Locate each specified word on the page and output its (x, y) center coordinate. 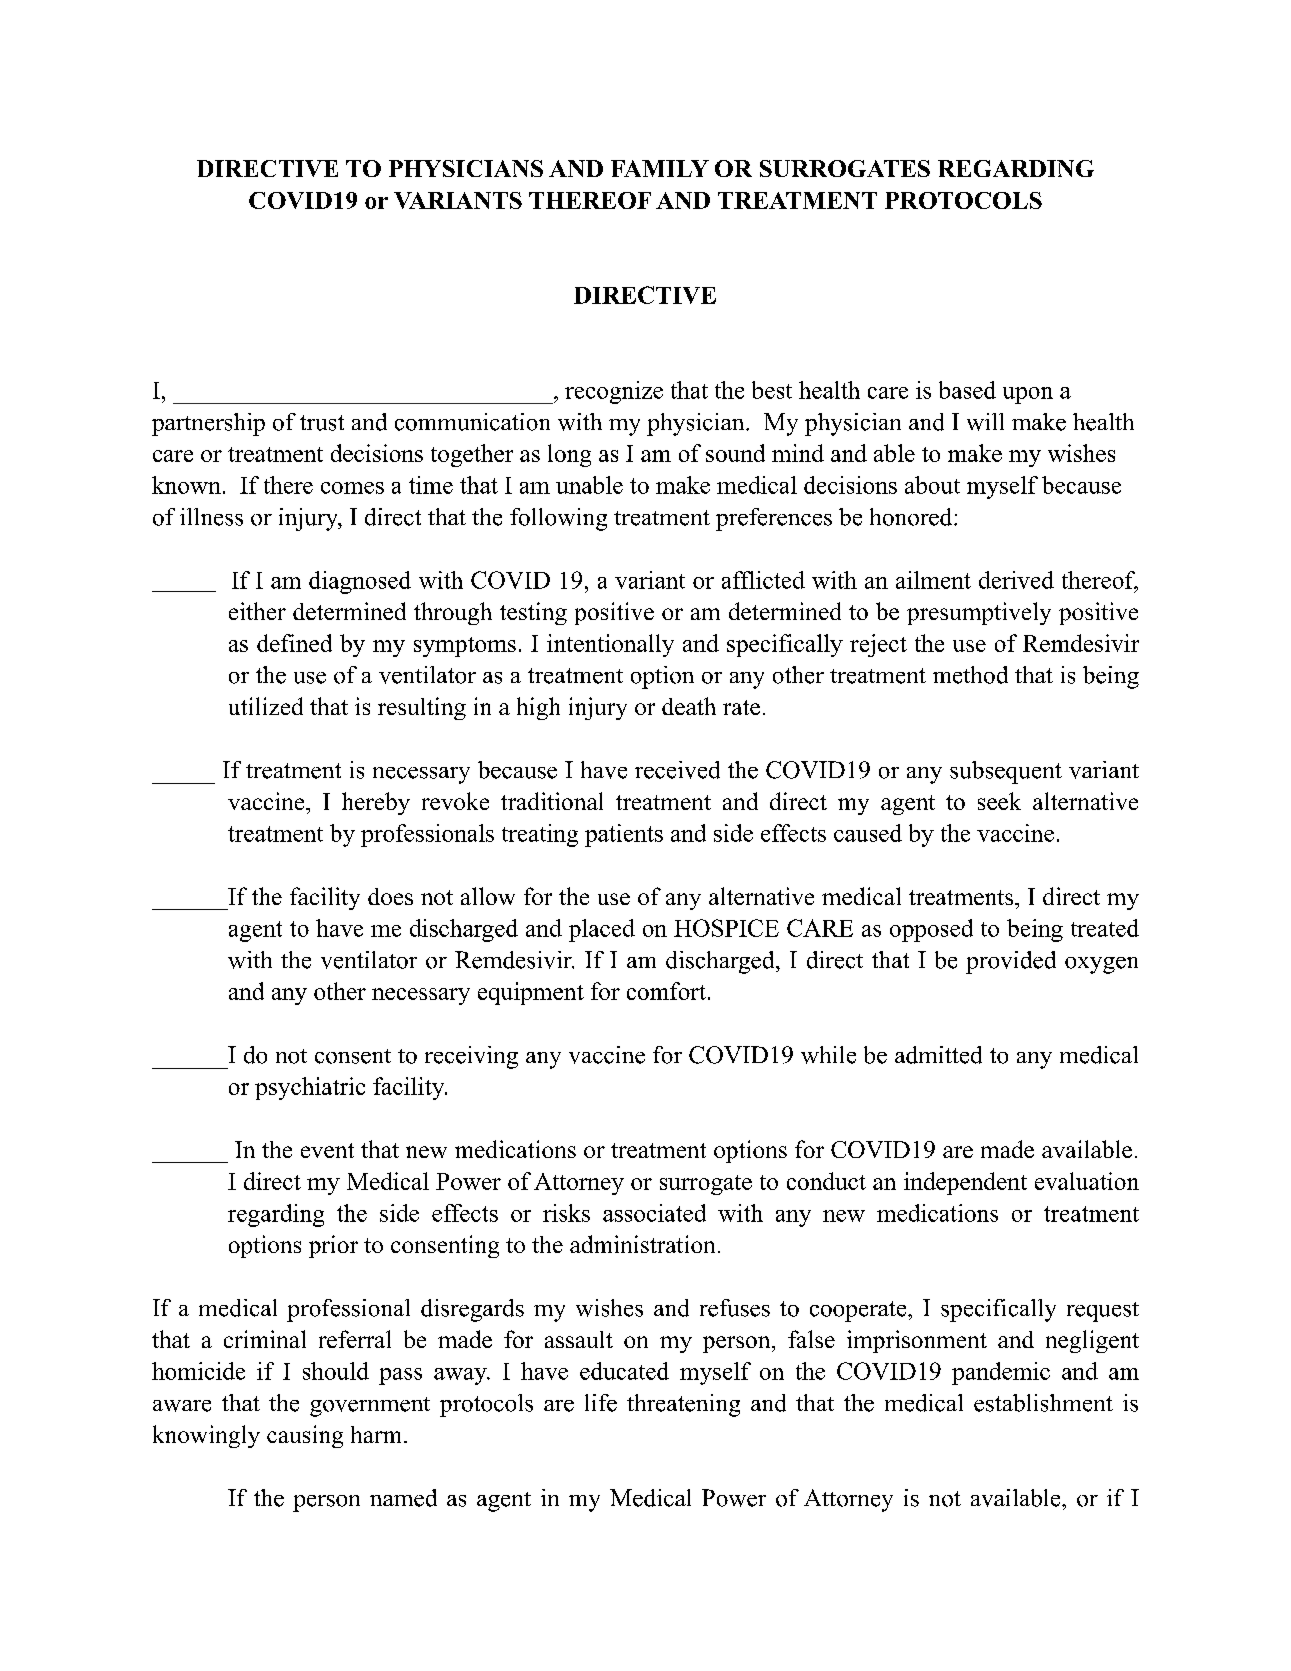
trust (322, 423)
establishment (1043, 1403)
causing (305, 1436)
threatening (683, 1405)
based (967, 390)
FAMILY (660, 168)
